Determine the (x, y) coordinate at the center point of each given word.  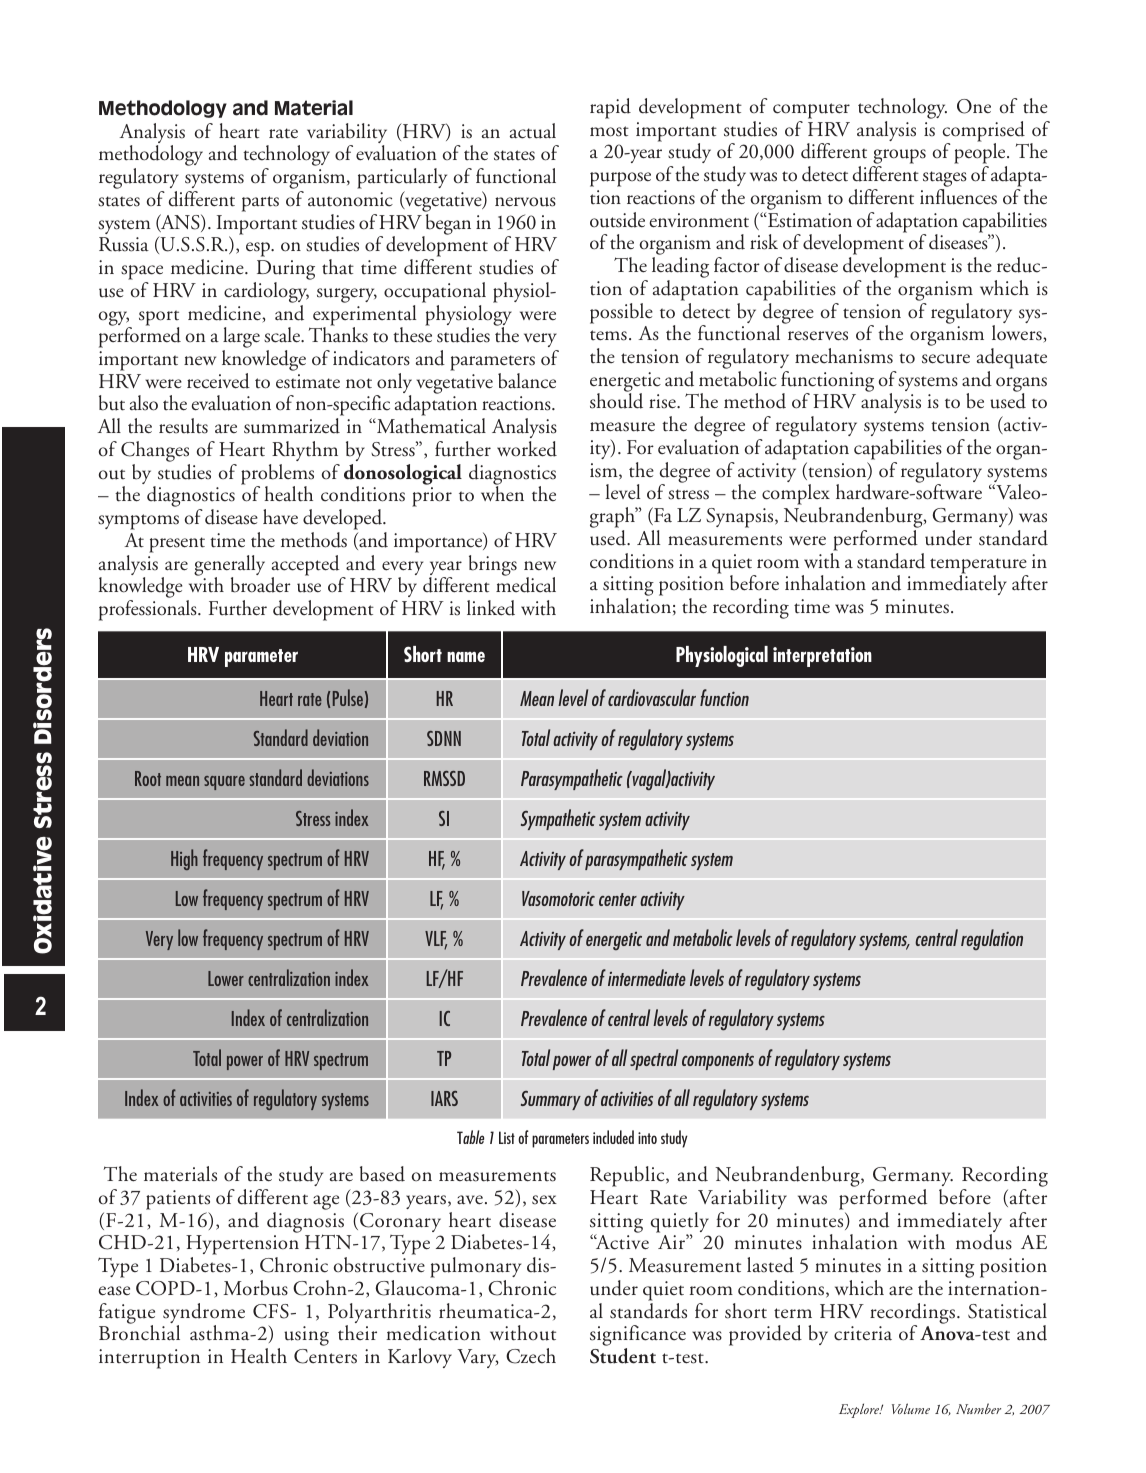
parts (260, 204)
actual (533, 131)
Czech (531, 1356)
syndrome (204, 1314)
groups (899, 158)
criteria (863, 1333)
